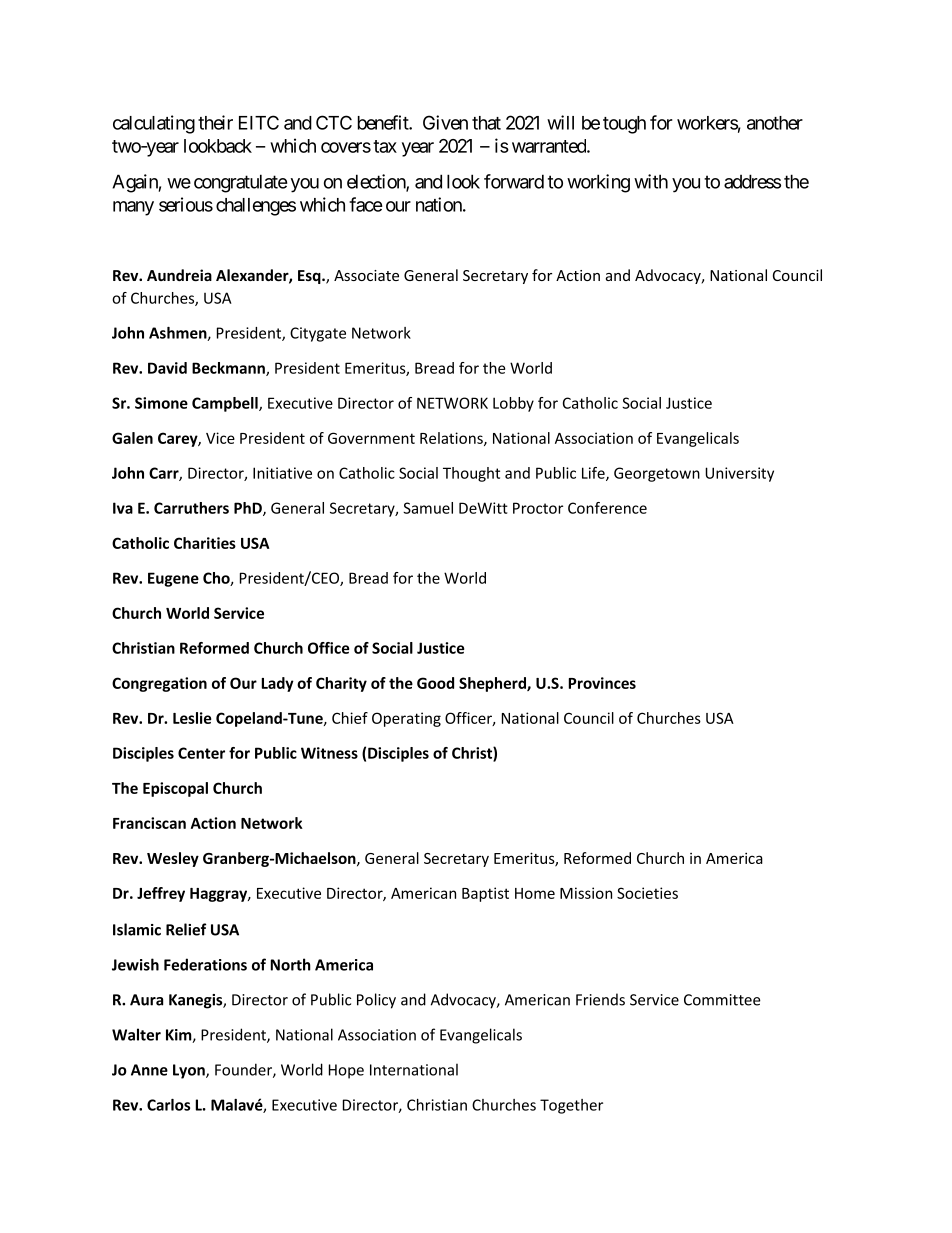 The height and width of the image is (1233, 952). Describe the element at coordinates (435, 683) in the image. I see `Good` at that location.
